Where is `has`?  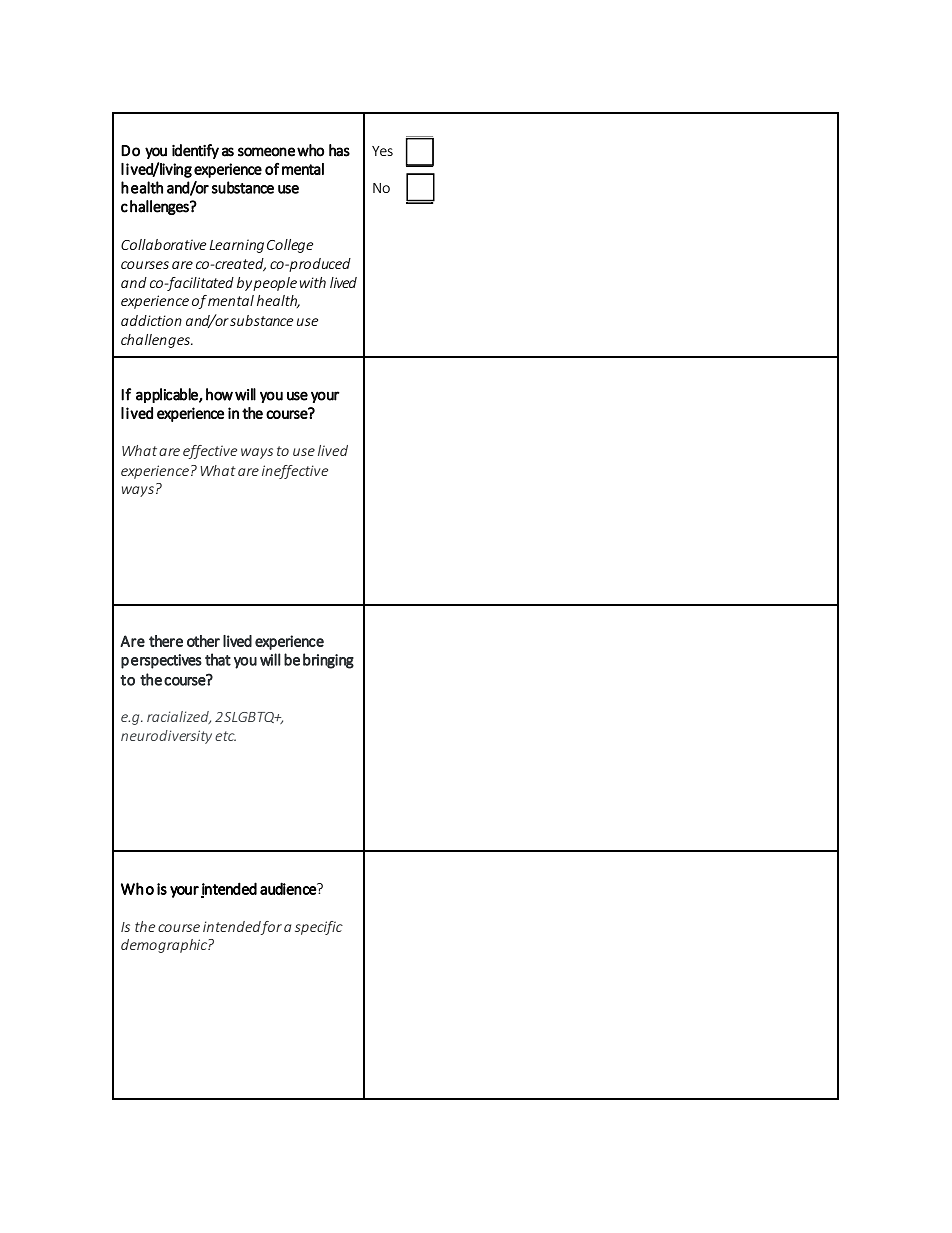 has is located at coordinates (339, 150).
